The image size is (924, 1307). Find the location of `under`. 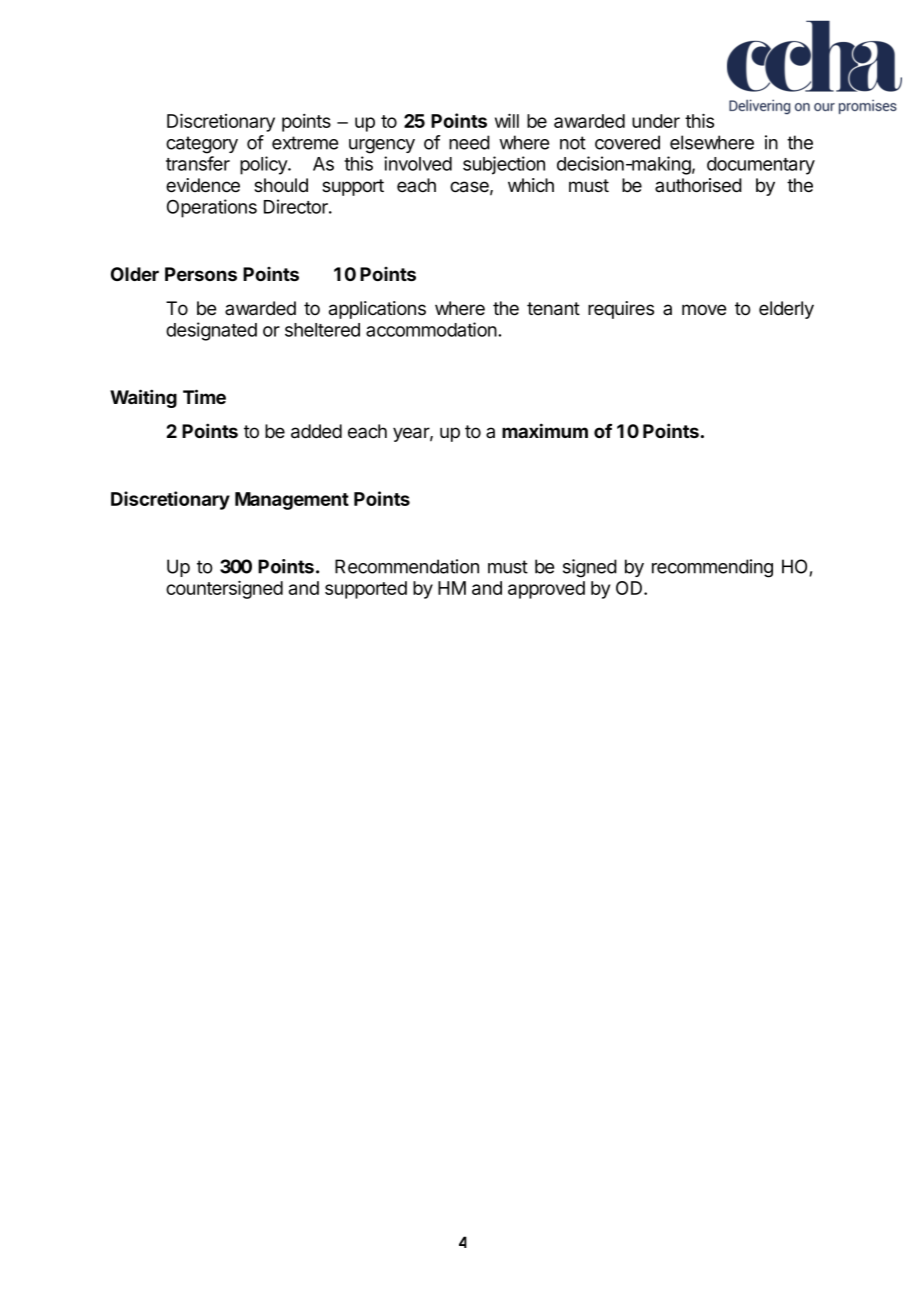

under is located at coordinates (656, 121).
